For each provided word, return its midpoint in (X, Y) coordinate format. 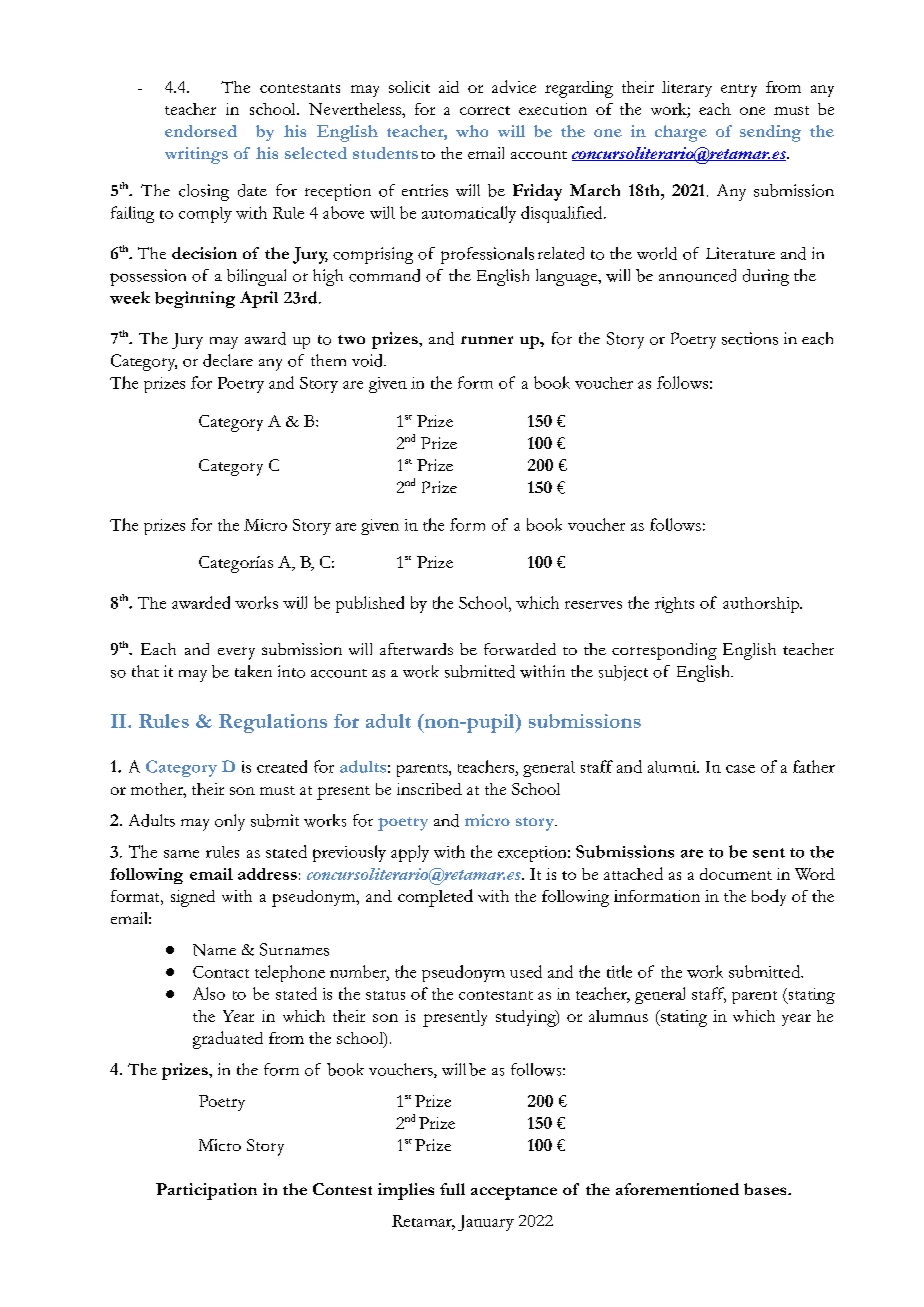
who (472, 131)
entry (739, 90)
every (236, 653)
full (452, 1189)
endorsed (201, 131)
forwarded (520, 649)
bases (766, 1189)
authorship (762, 605)
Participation (206, 1191)
